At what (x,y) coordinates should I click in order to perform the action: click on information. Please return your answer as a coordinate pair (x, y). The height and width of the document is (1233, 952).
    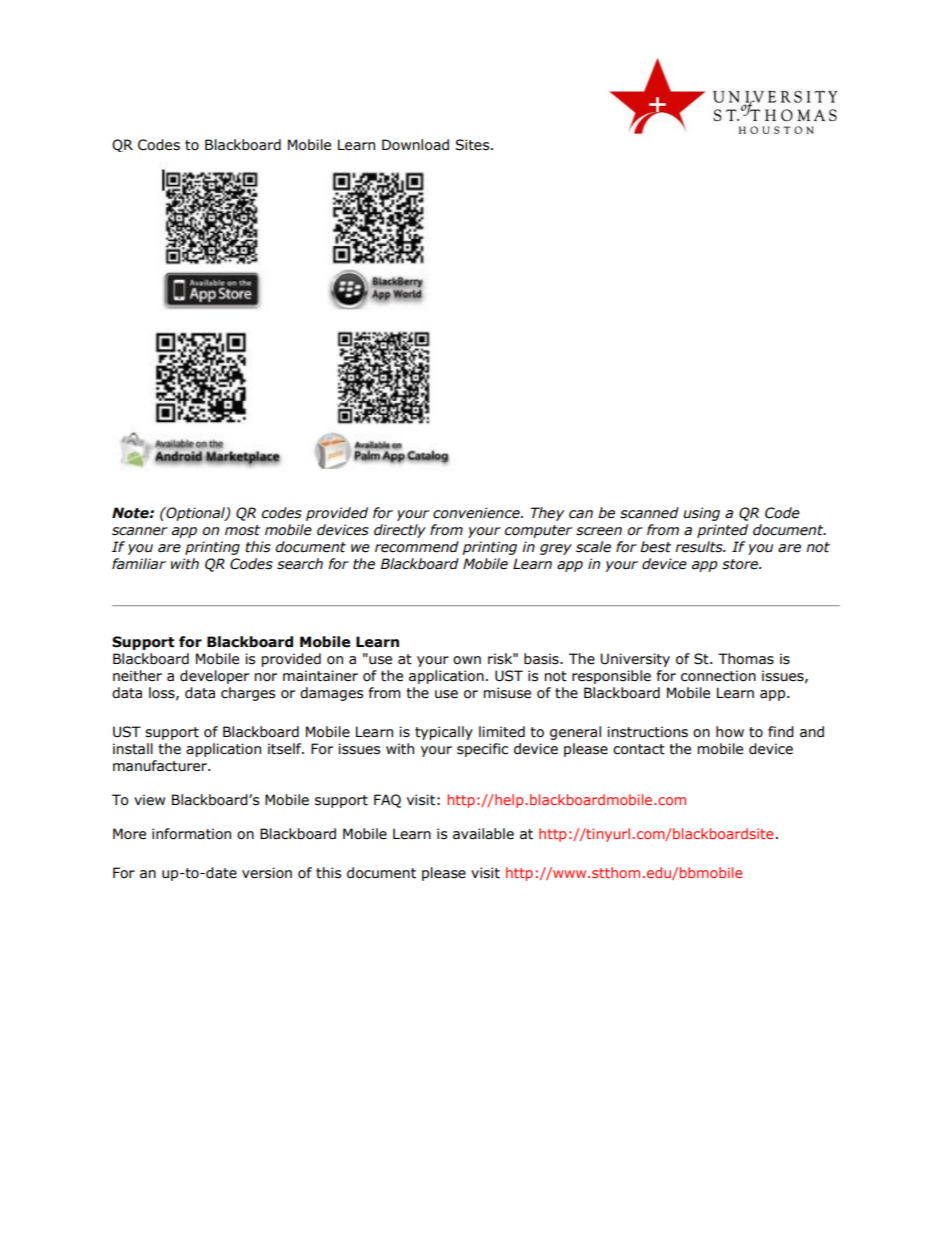
    Looking at the image, I should click on (191, 834).
